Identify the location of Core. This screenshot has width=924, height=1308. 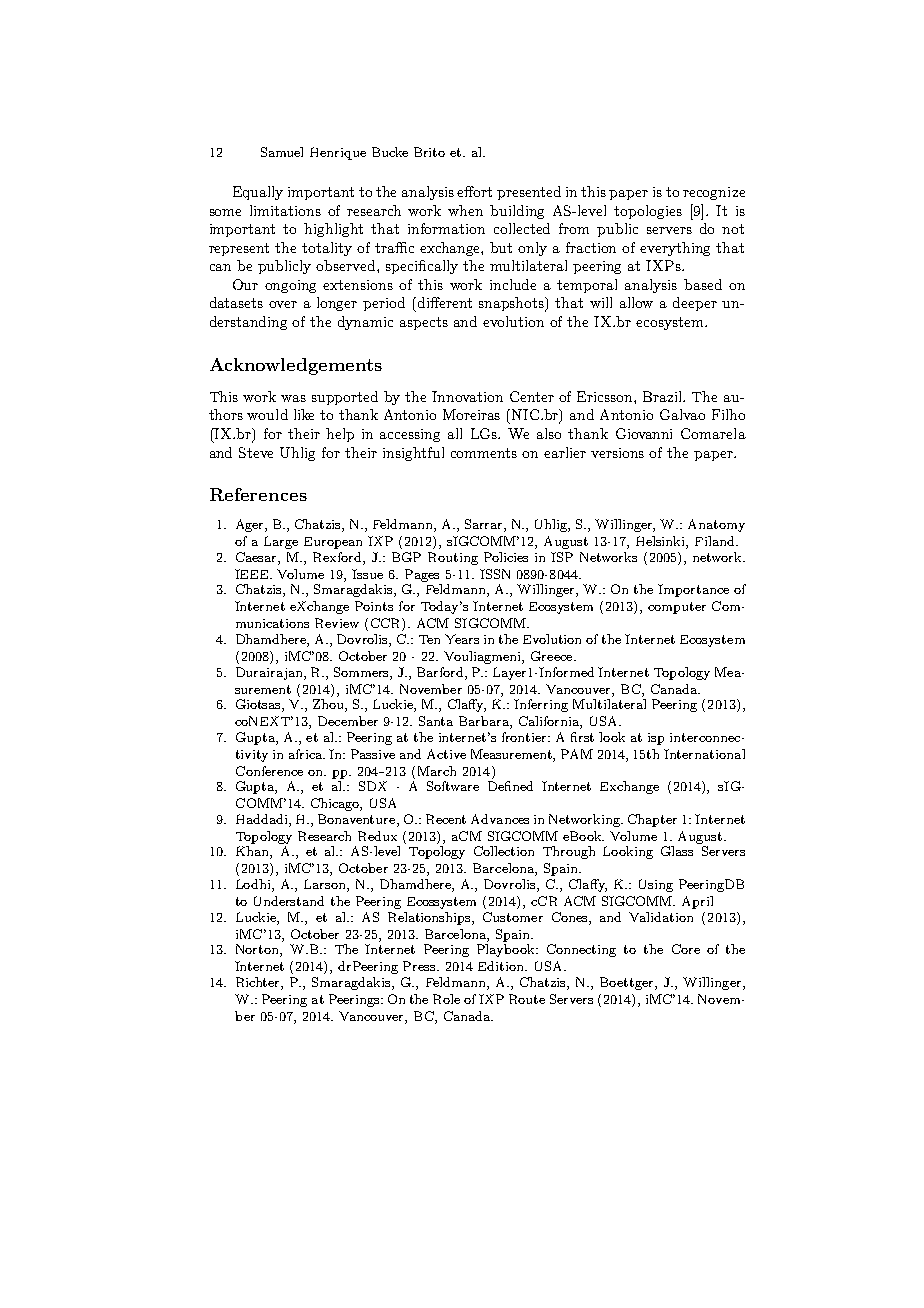
(686, 949).
